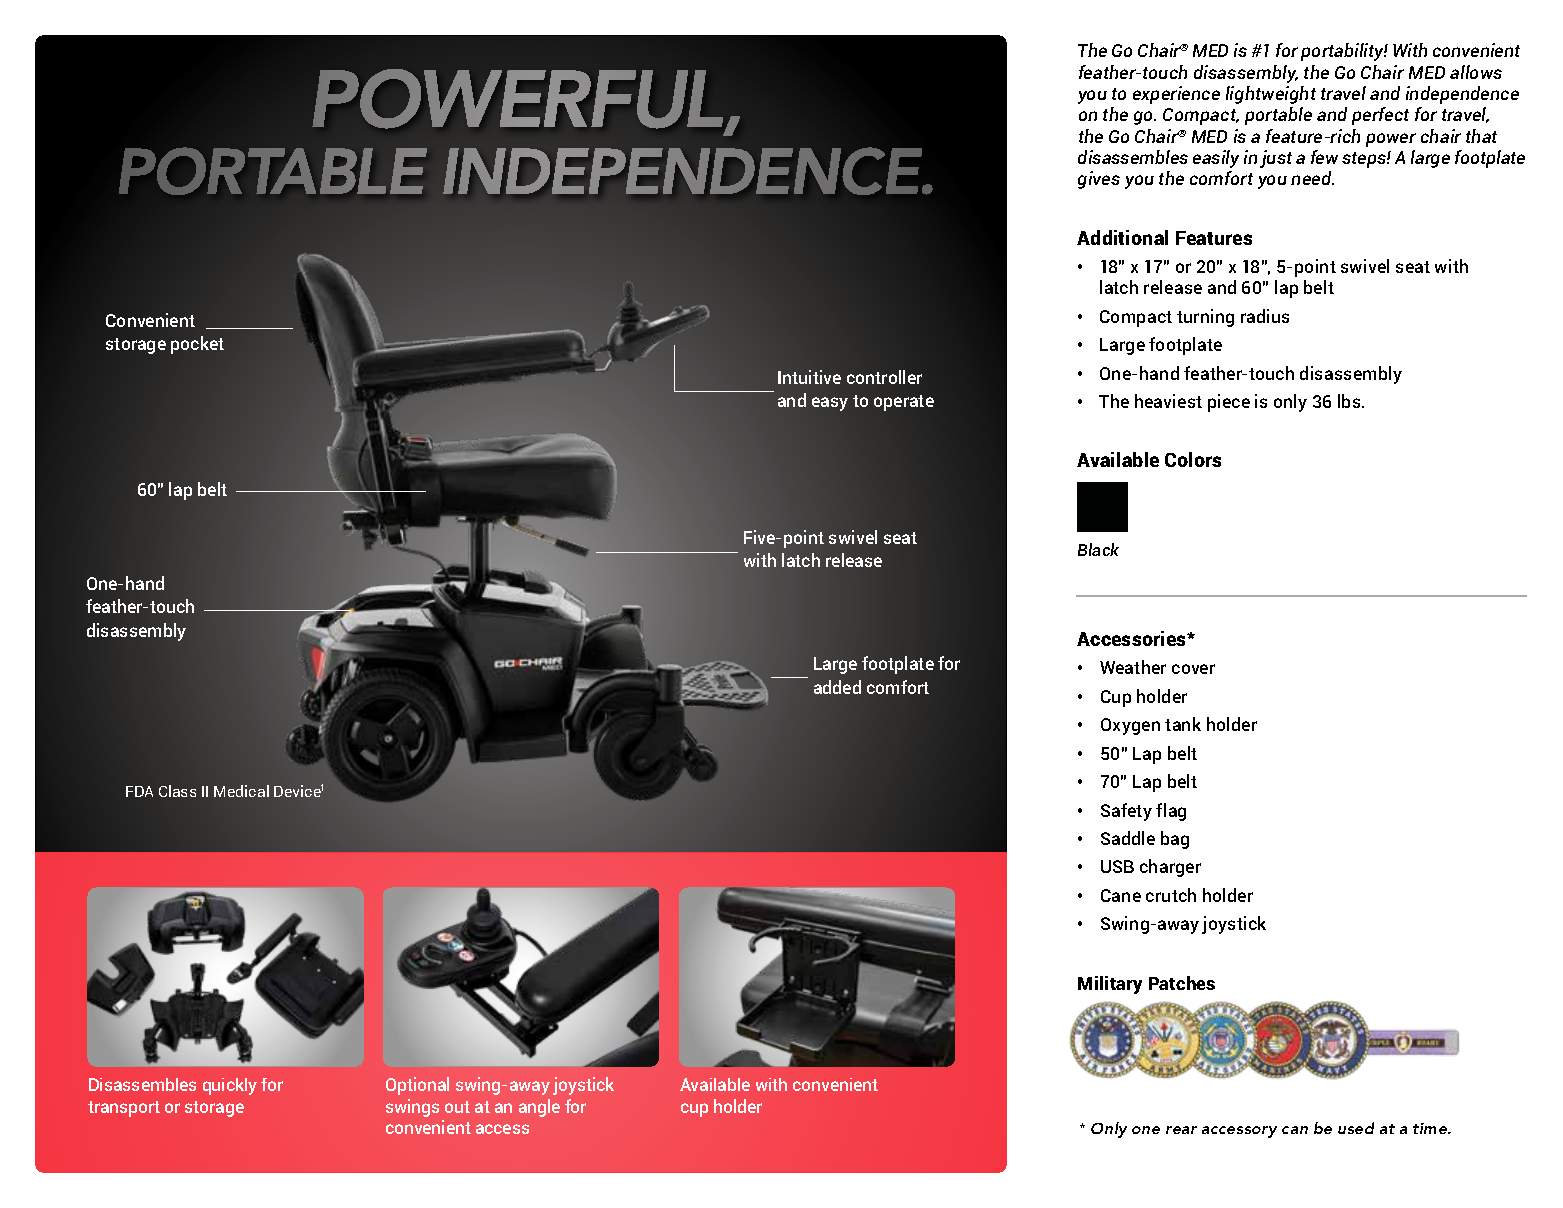 The width and height of the screenshot is (1563, 1208). Describe the element at coordinates (1099, 180) in the screenshot. I see `gives` at that location.
